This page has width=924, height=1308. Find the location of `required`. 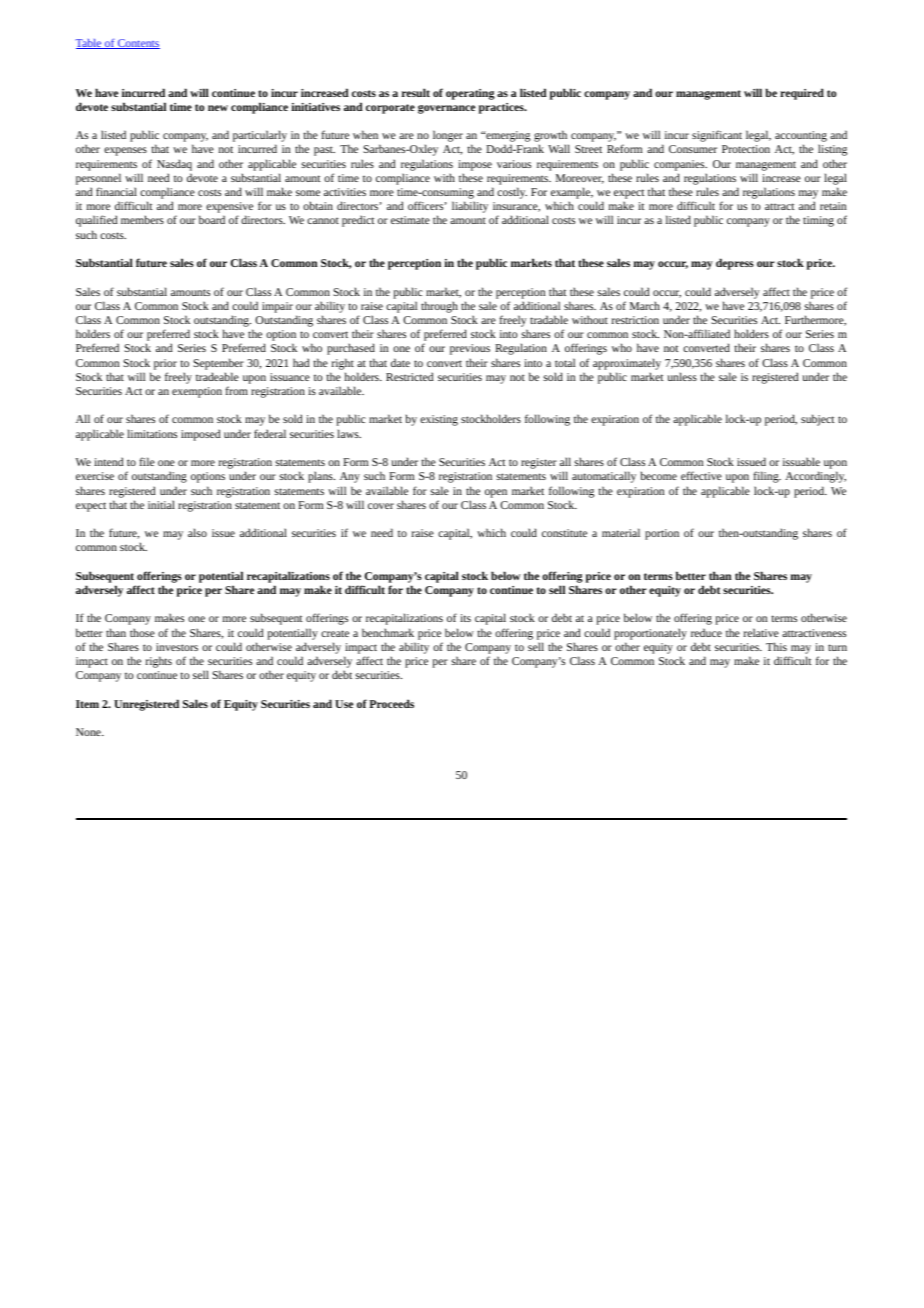

required is located at coordinates (802, 94).
